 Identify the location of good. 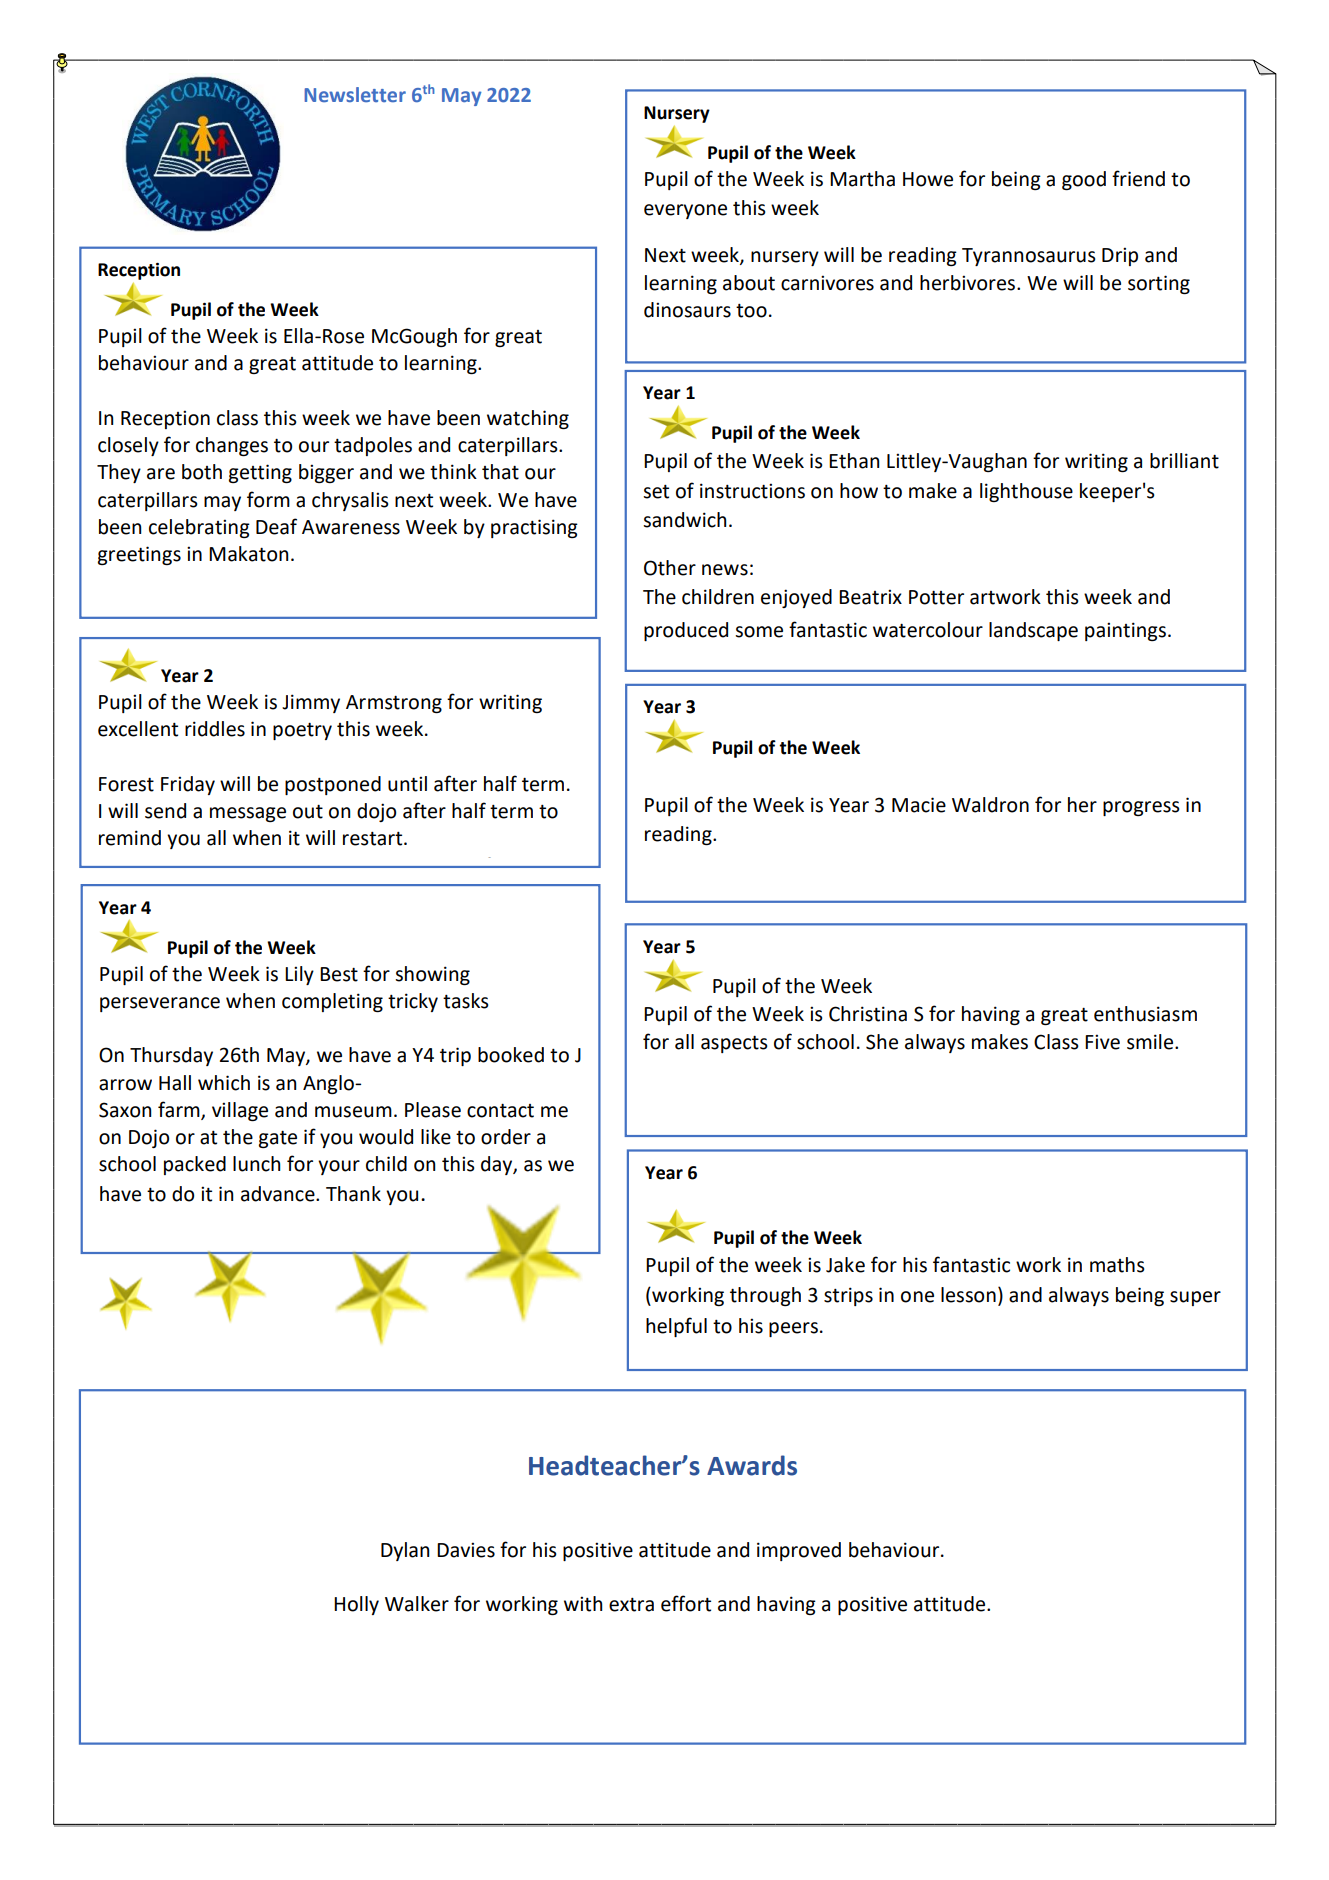
(1084, 180).
